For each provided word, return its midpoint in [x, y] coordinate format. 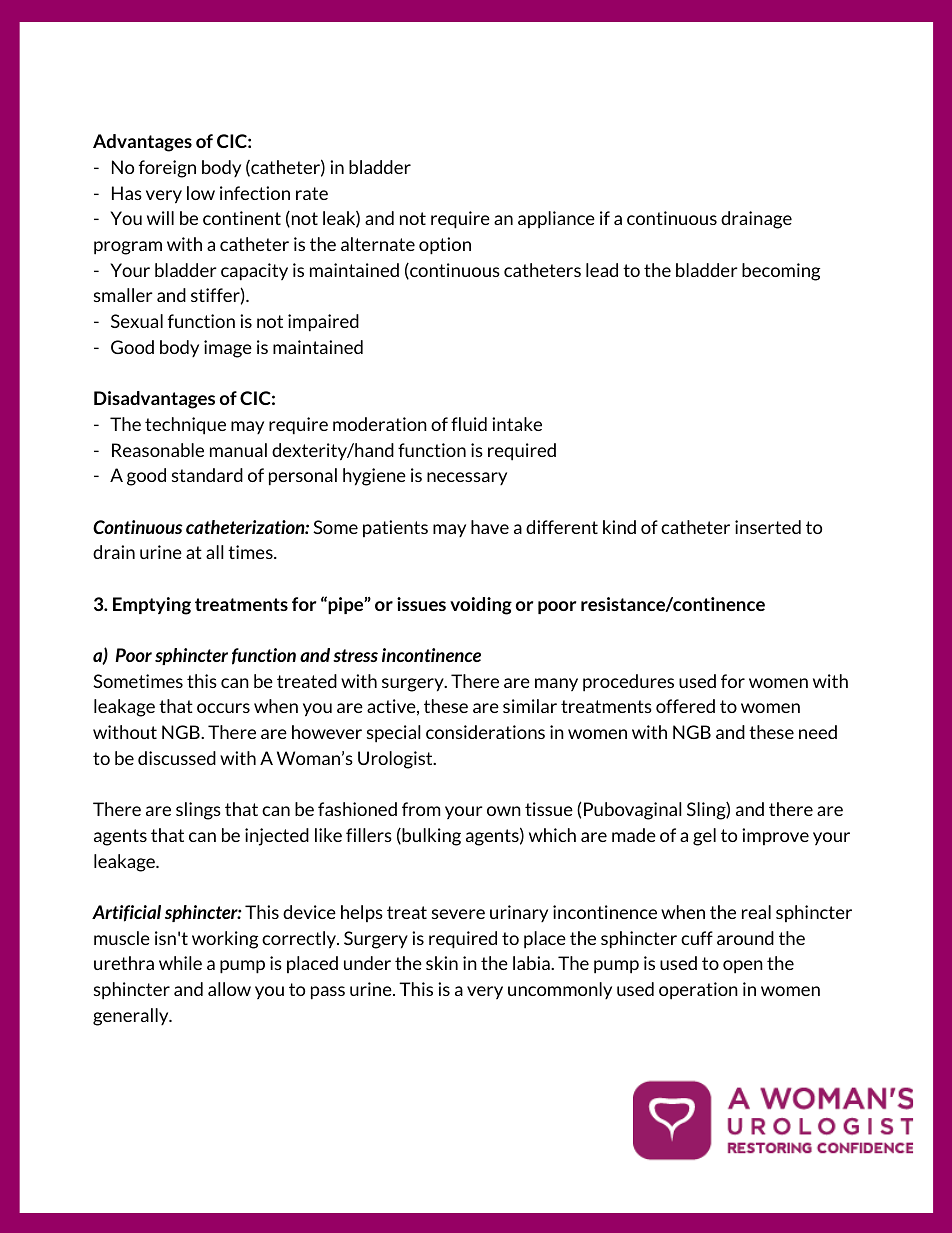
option [445, 246]
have [490, 527]
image [228, 349]
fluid [469, 424]
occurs [223, 708]
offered [685, 706]
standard [207, 475]
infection [255, 193]
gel [704, 837]
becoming [781, 272]
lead [602, 270]
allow [229, 989]
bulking [430, 837]
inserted [768, 527]
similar [530, 706]
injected [277, 837]
